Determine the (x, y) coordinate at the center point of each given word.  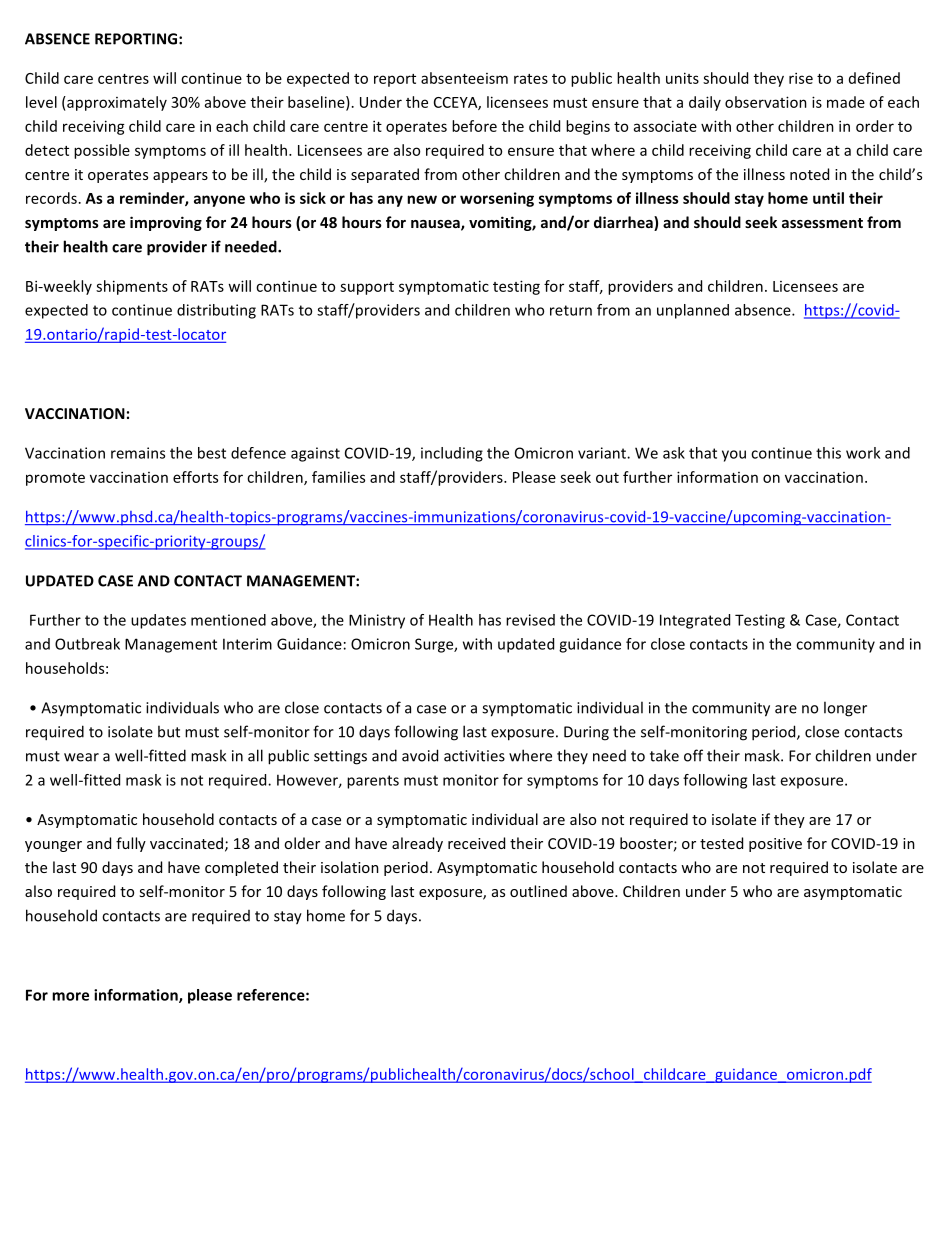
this (828, 453)
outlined (538, 891)
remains (138, 453)
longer (845, 709)
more (70, 996)
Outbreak (87, 644)
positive (775, 845)
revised (530, 620)
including (452, 454)
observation (766, 102)
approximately (116, 103)
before (474, 126)
